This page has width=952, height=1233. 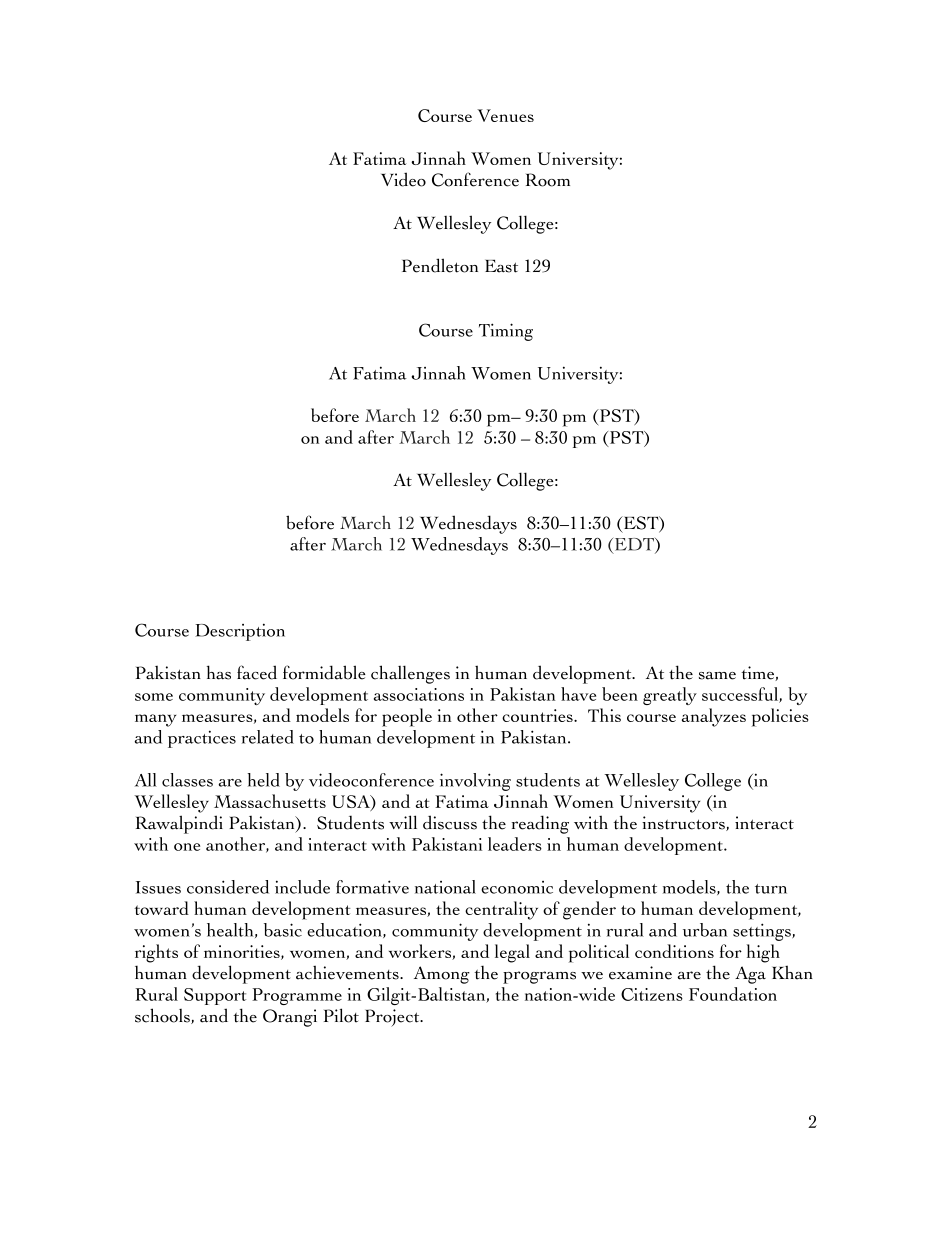 What do you see at coordinates (240, 632) in the page?
I see `Description` at bounding box center [240, 632].
